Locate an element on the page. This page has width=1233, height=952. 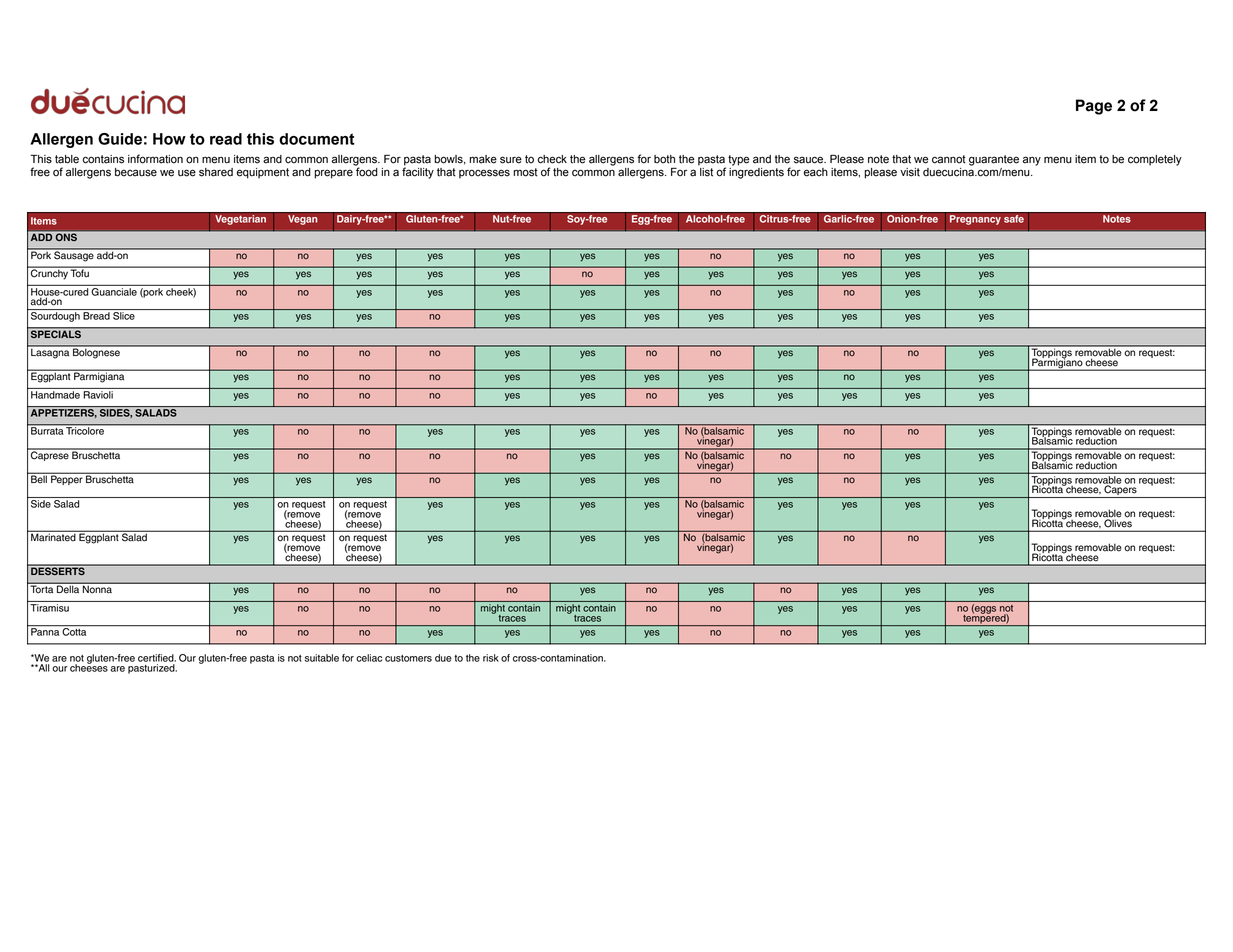
Tofu is located at coordinates (80, 272).
